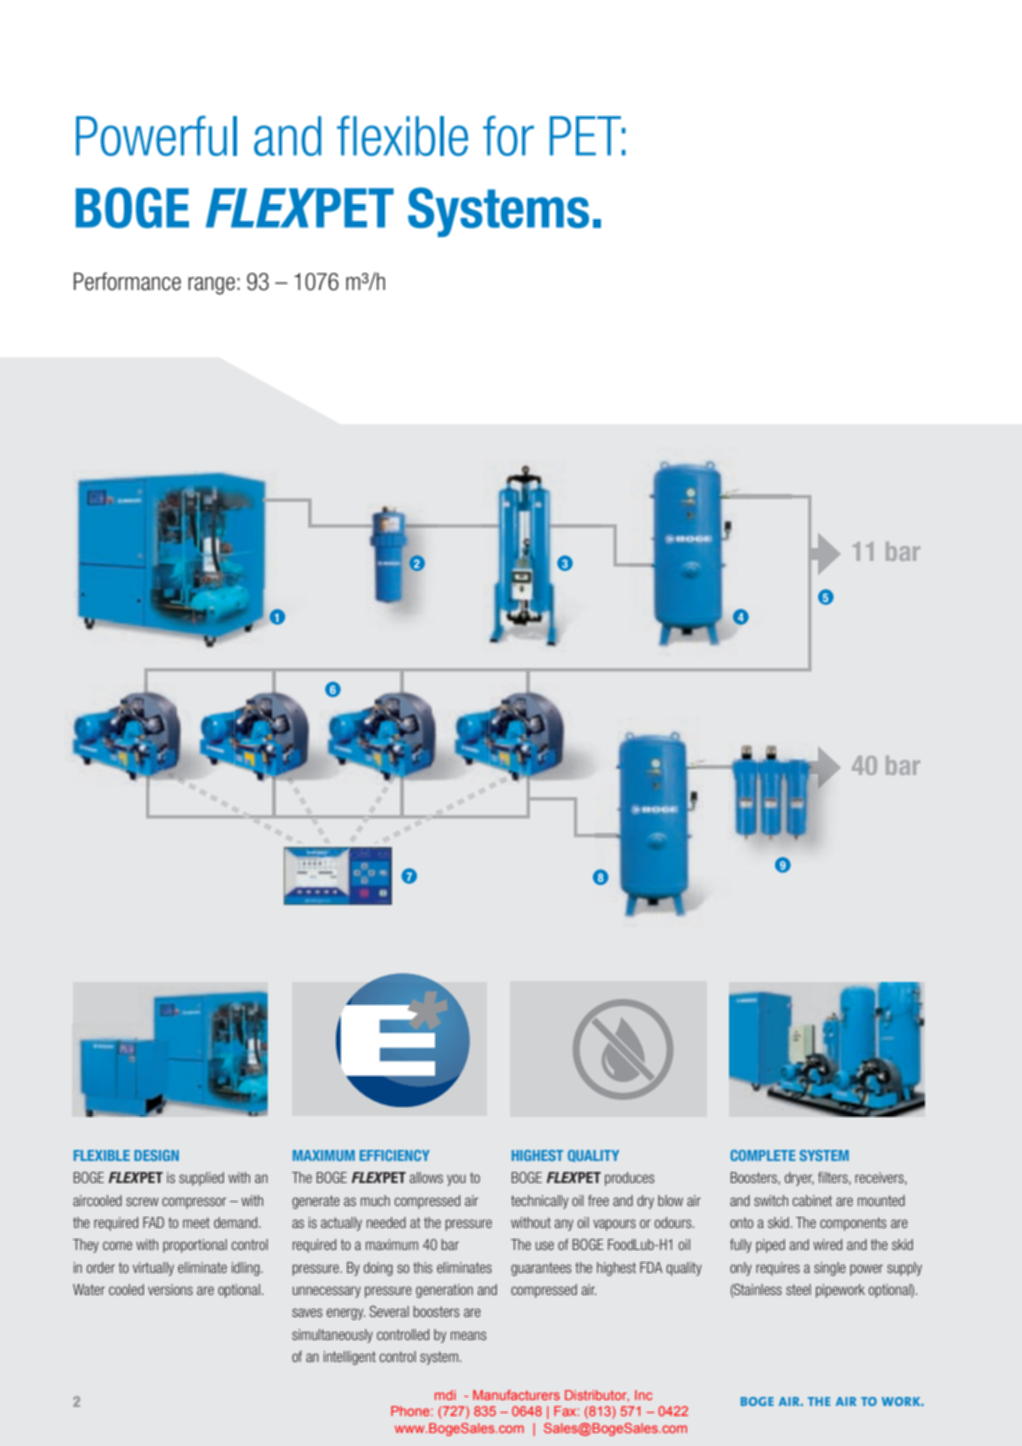 This document has height=1446, width=1022. Describe the element at coordinates (771, 1200) in the document. I see `switch` at that location.
